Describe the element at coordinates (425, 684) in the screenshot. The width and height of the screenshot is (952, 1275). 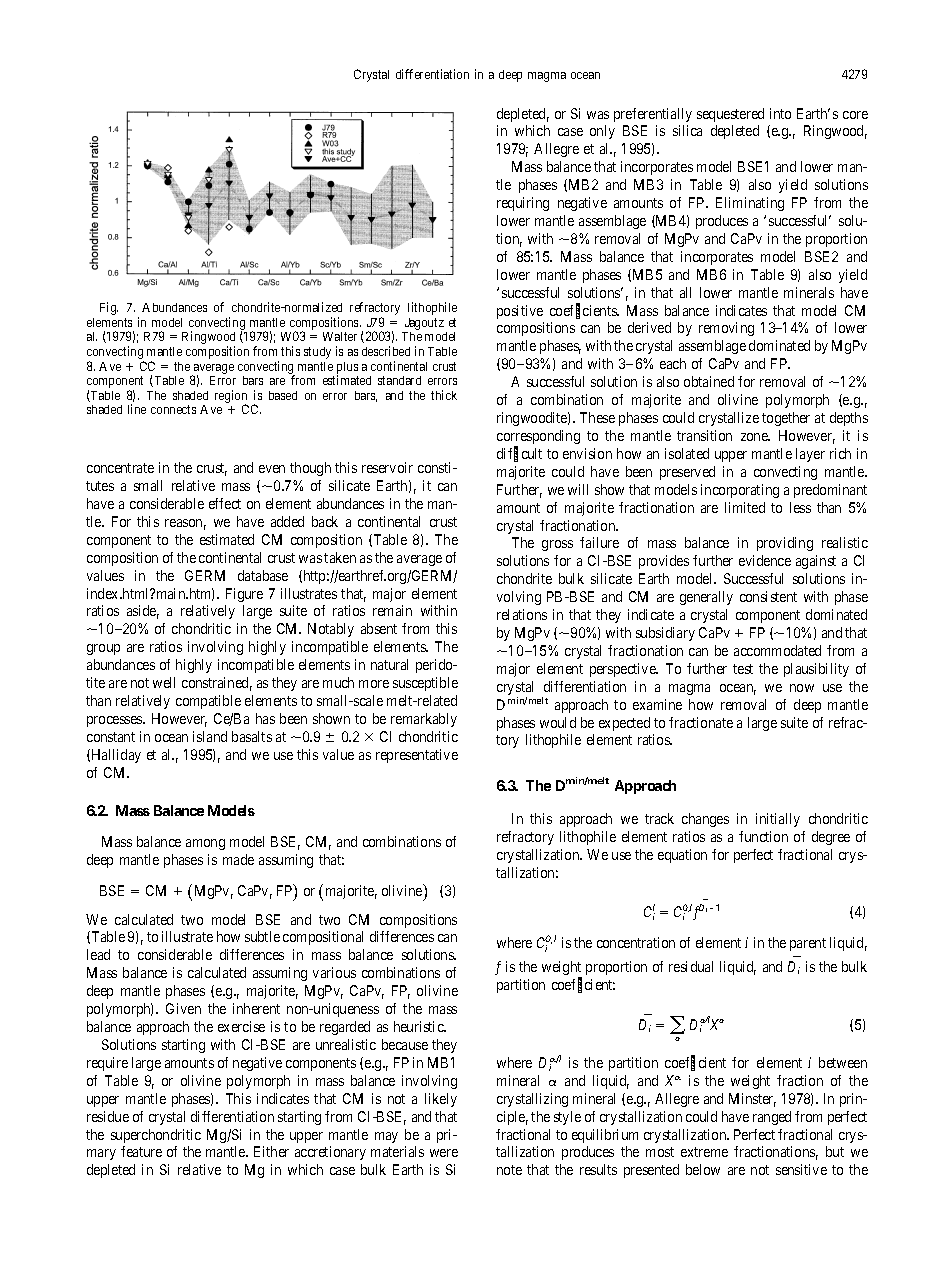
I see `susceptible` at that location.
